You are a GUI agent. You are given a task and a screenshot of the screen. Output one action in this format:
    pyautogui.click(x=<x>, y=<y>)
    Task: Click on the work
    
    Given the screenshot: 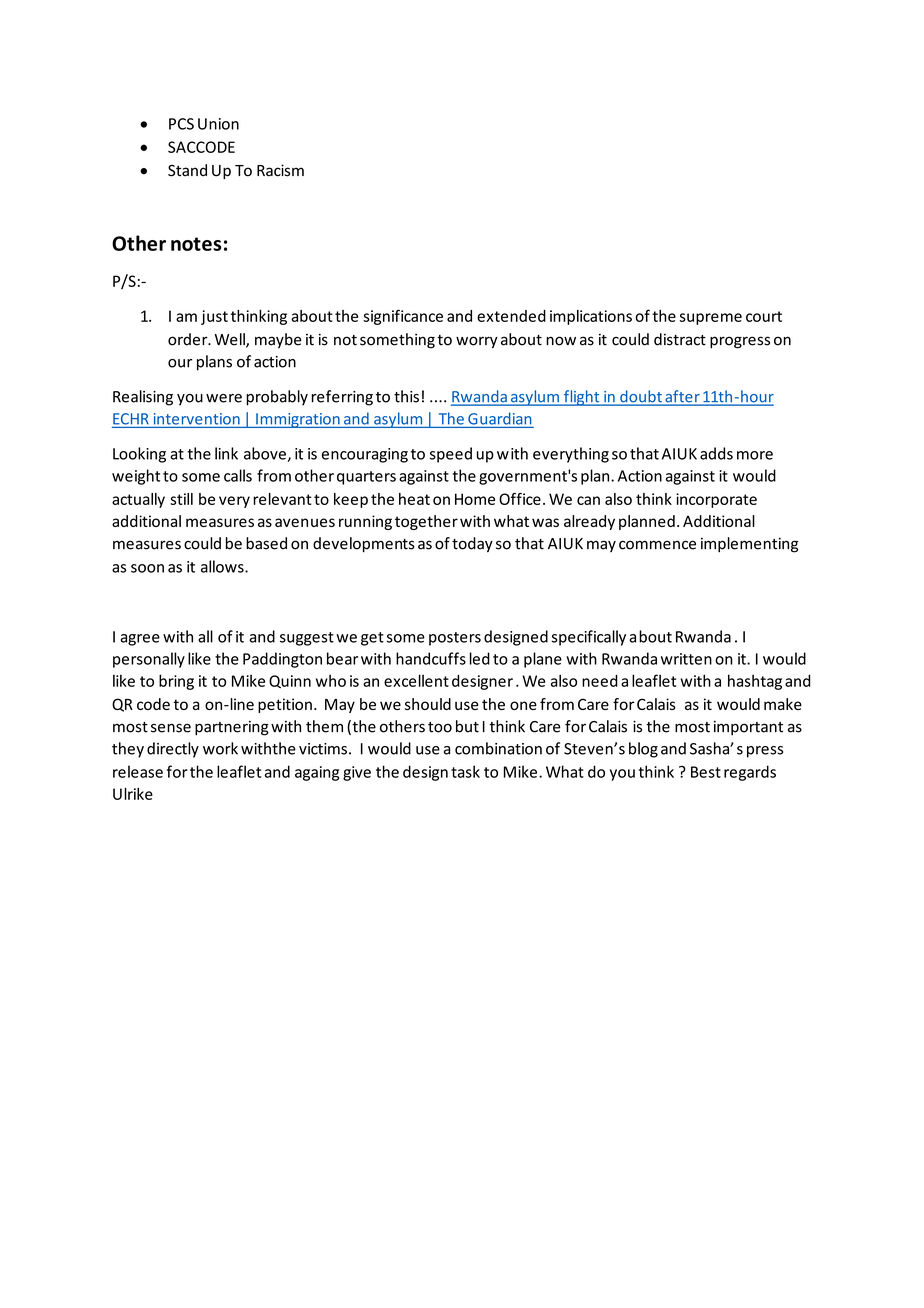 What is the action you would take?
    pyautogui.click(x=220, y=748)
